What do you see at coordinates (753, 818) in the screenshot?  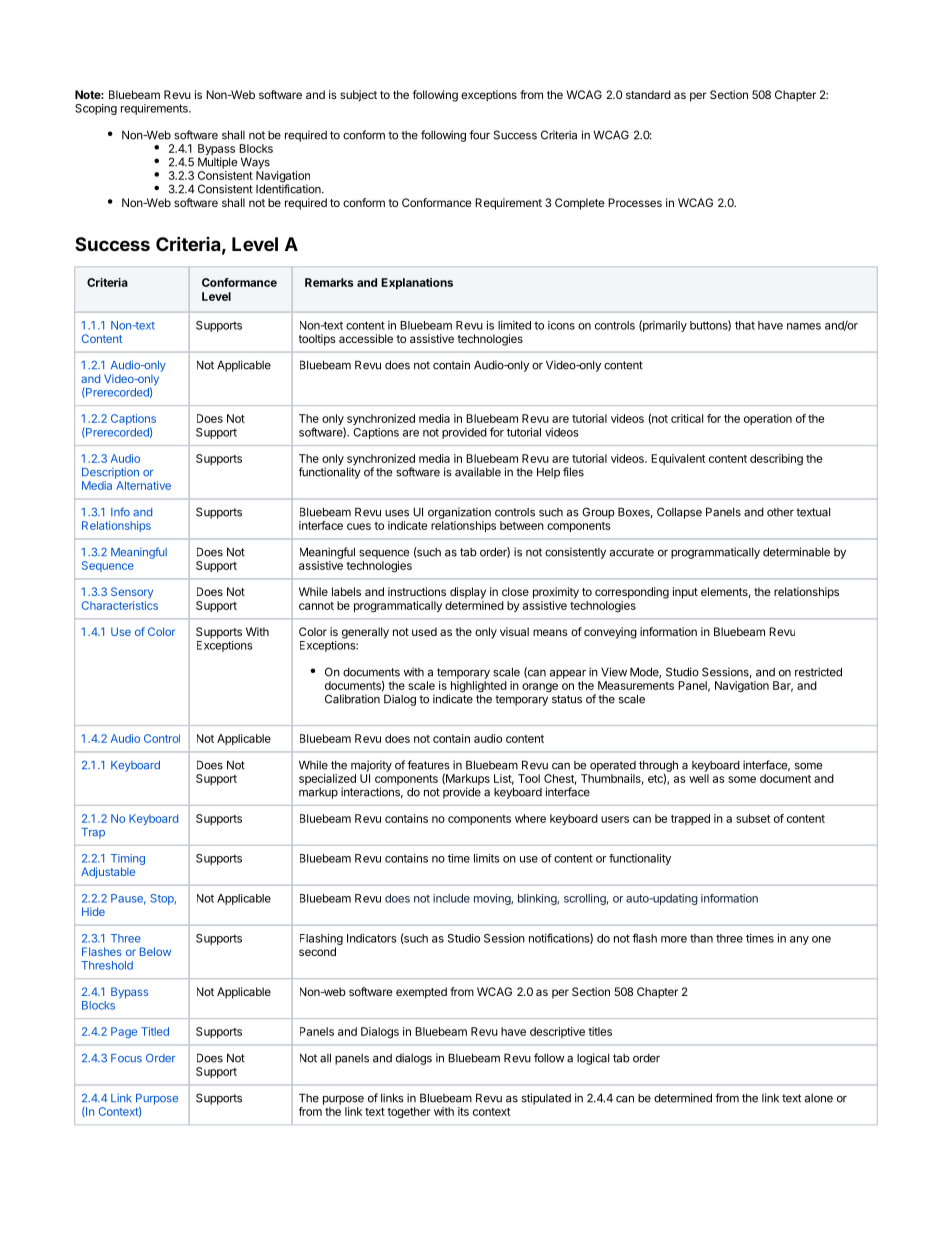 I see `subset` at bounding box center [753, 818].
